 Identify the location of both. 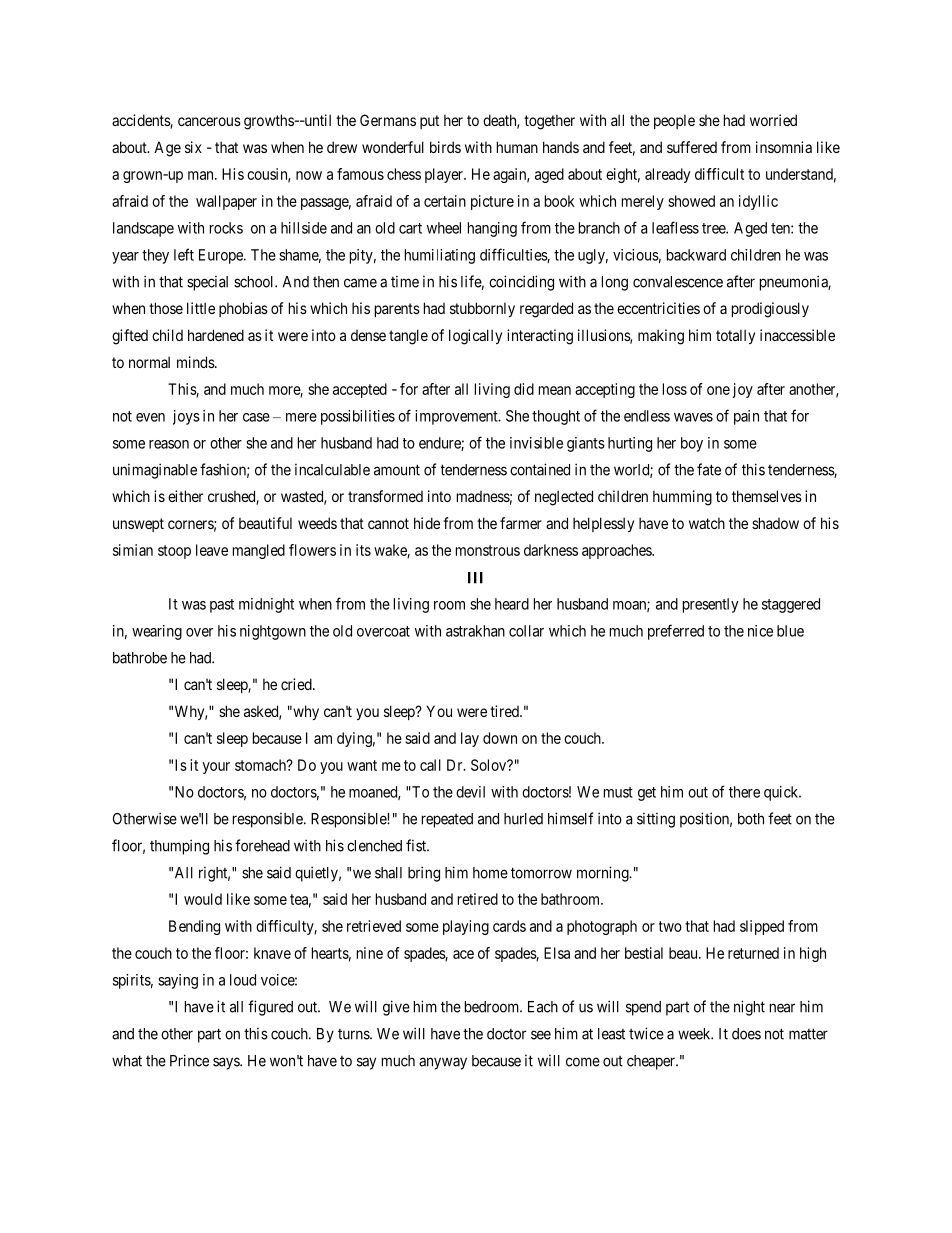
(751, 819).
